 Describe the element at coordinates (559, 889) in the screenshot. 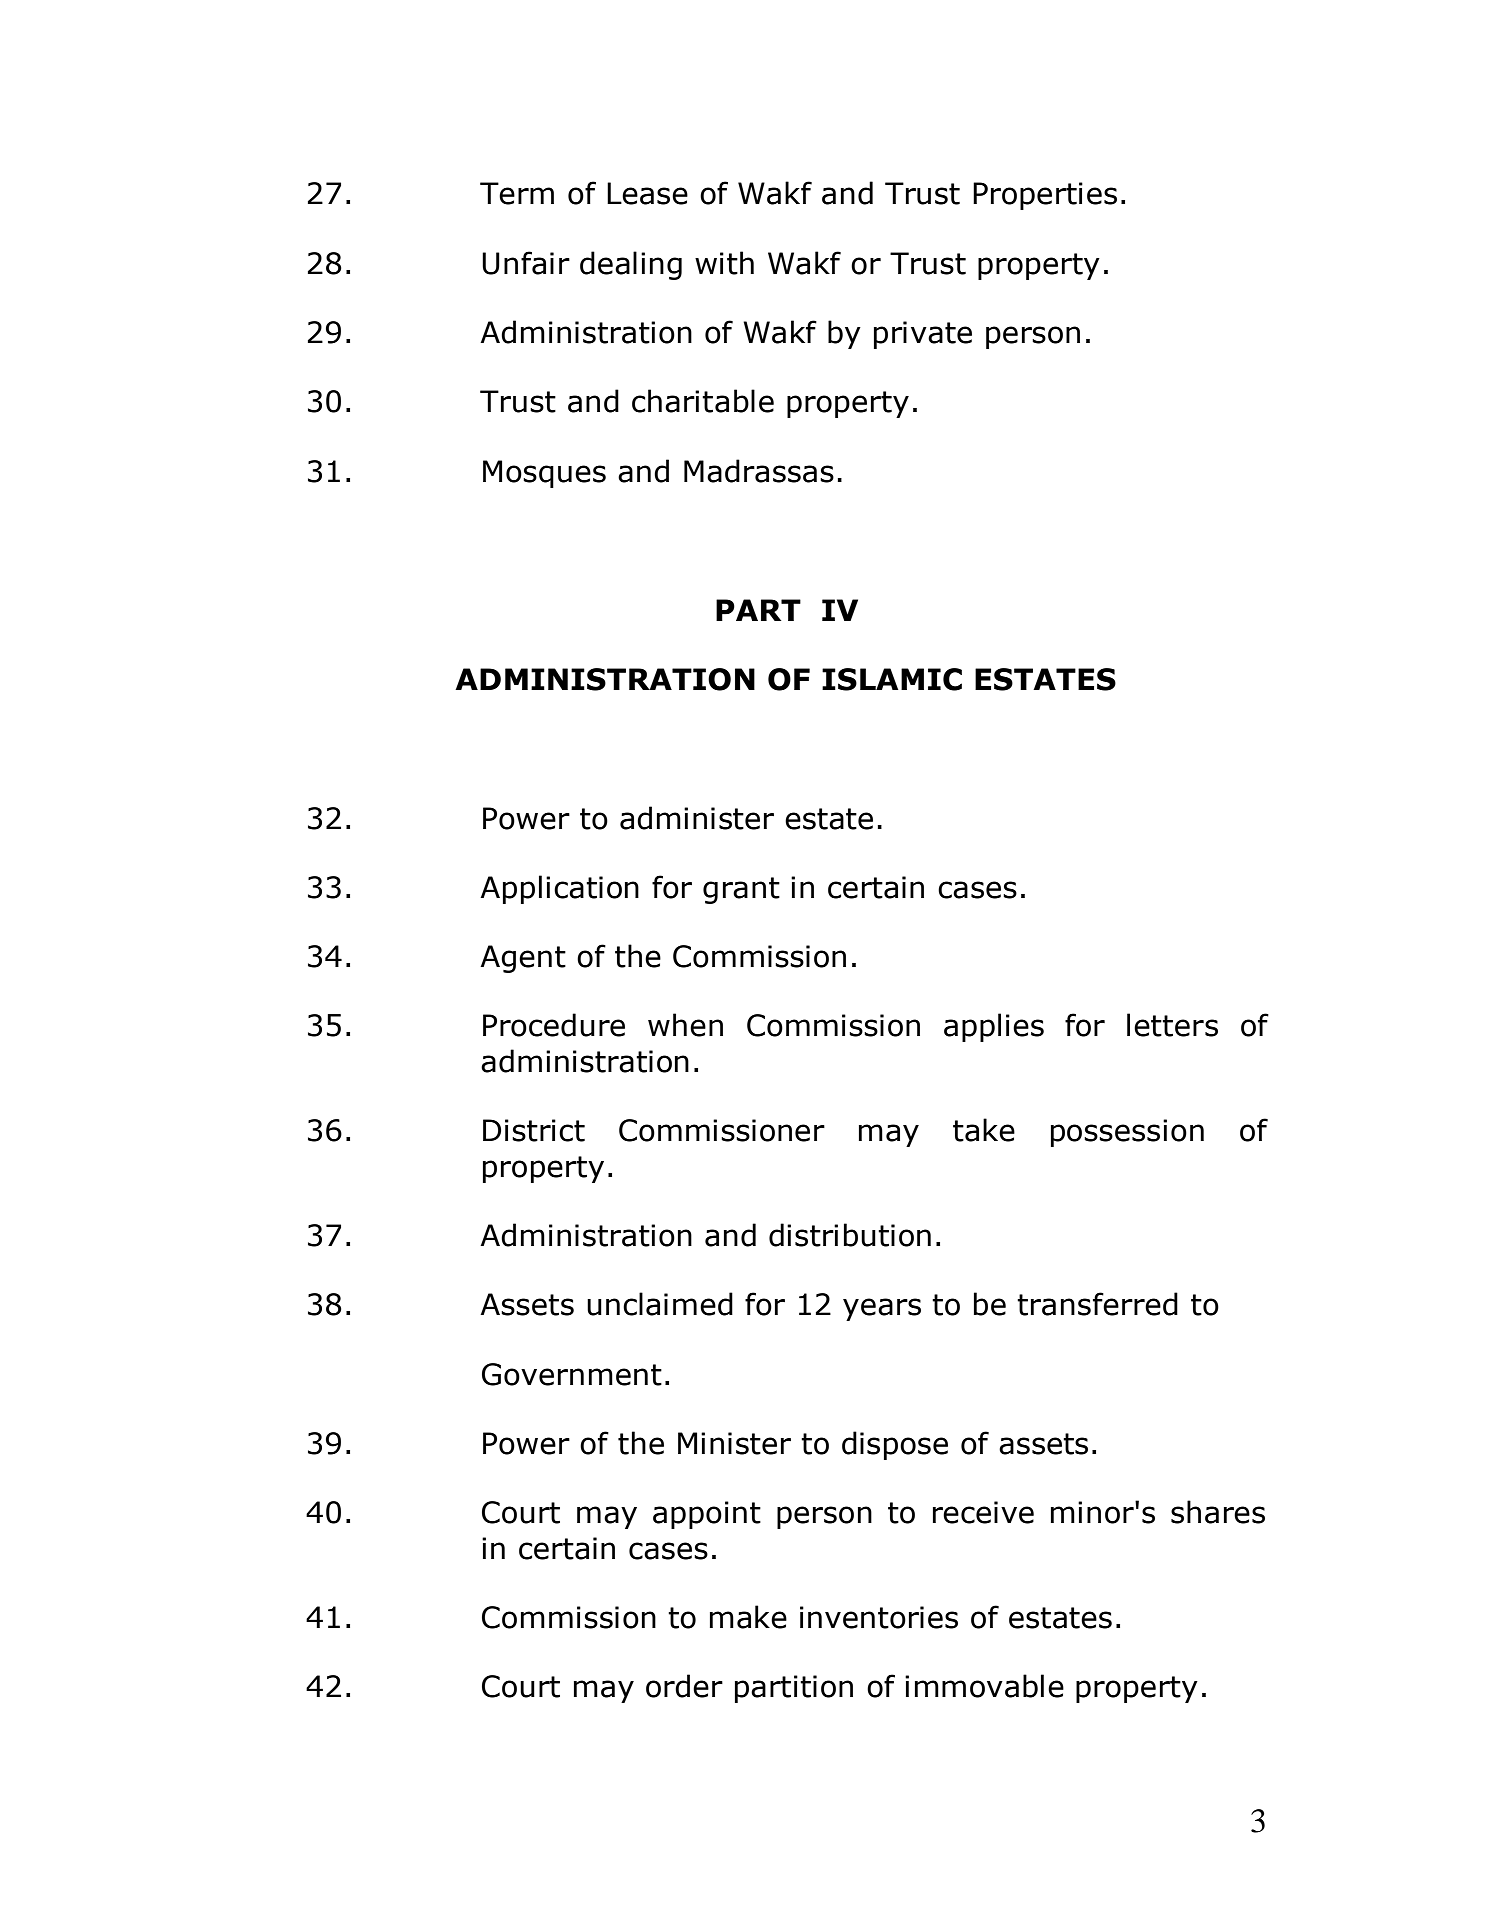

I see `Application` at that location.
